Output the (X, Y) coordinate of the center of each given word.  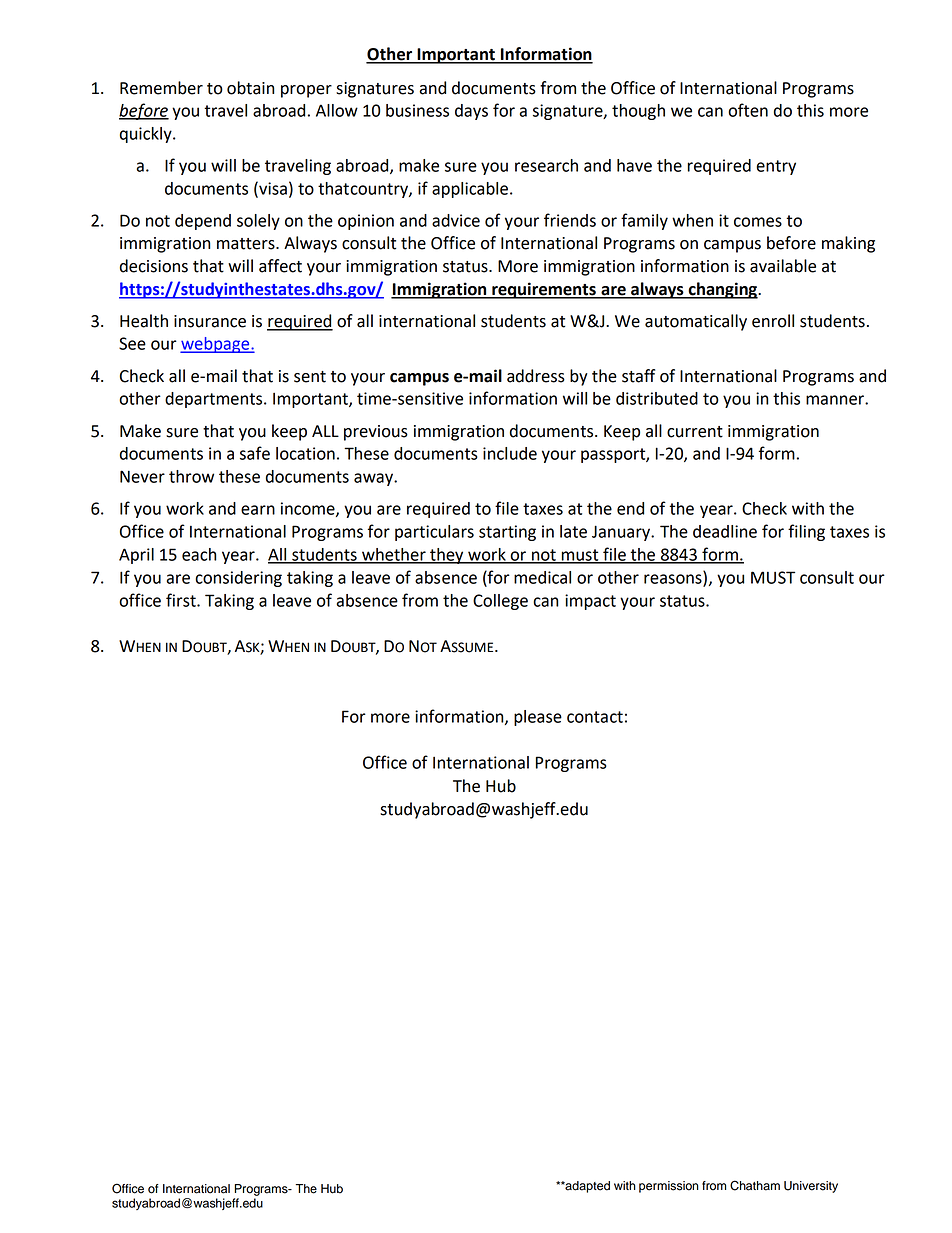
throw (191, 476)
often (748, 110)
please (538, 718)
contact (595, 717)
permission (669, 1187)
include (510, 453)
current (695, 432)
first (182, 600)
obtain (250, 88)
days (471, 112)
